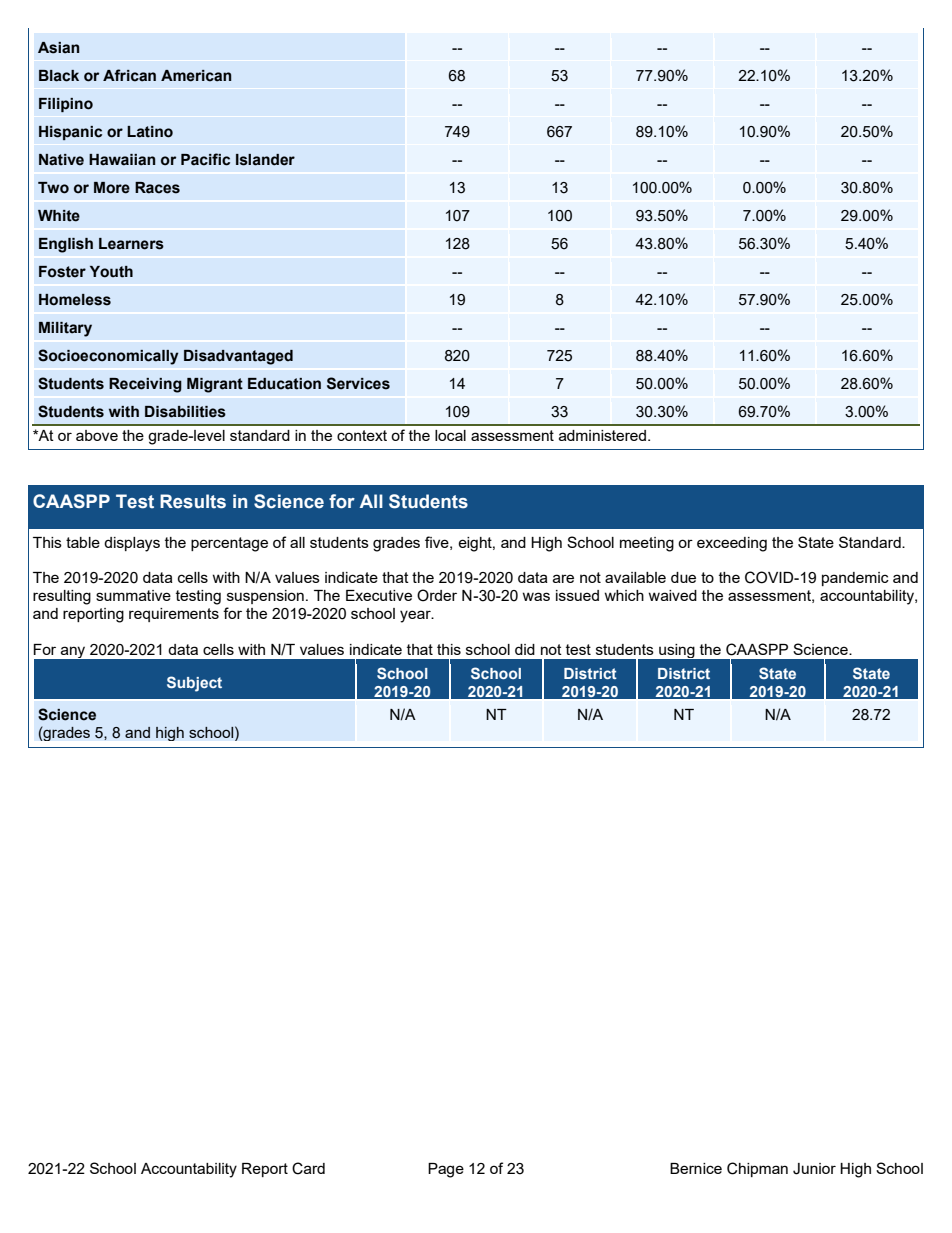 Image resolution: width=952 pixels, height=1233 pixels. I want to click on African, so click(129, 75).
